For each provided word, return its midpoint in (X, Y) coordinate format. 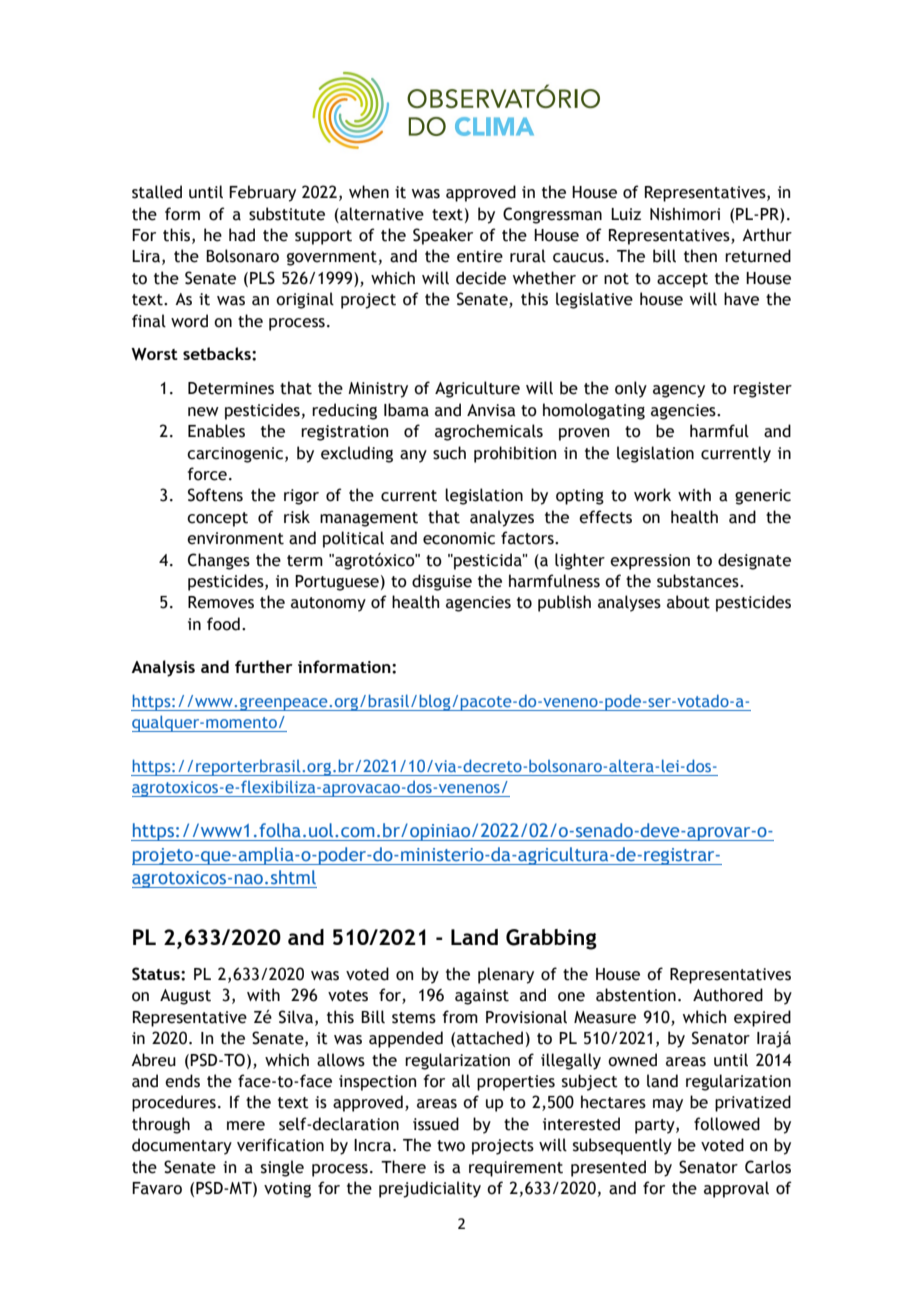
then (700, 256)
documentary (182, 1146)
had (242, 235)
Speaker (443, 236)
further (264, 666)
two (451, 1146)
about (688, 602)
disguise (442, 582)
